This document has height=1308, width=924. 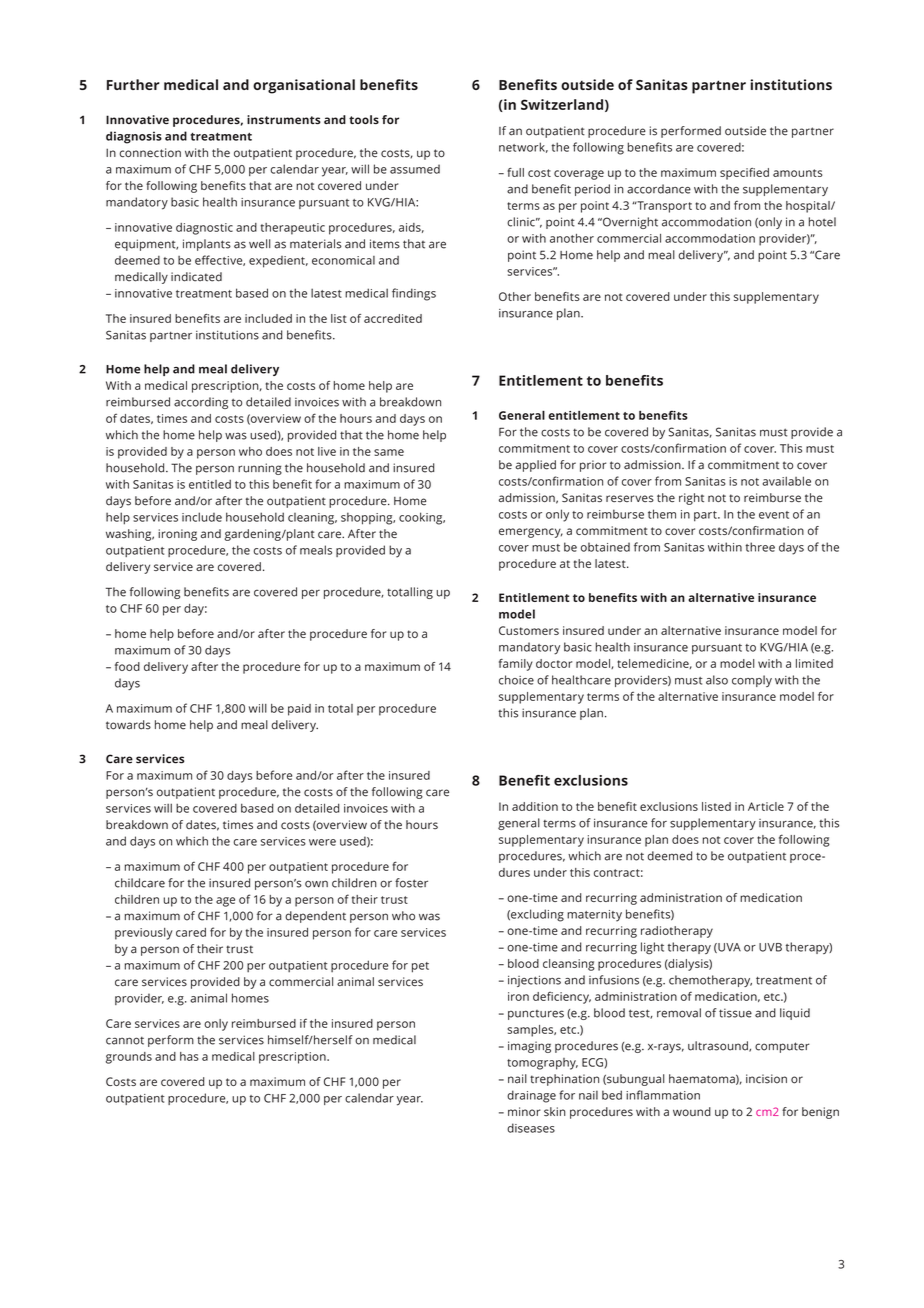 What do you see at coordinates (411, 883) in the document?
I see `foster` at bounding box center [411, 883].
